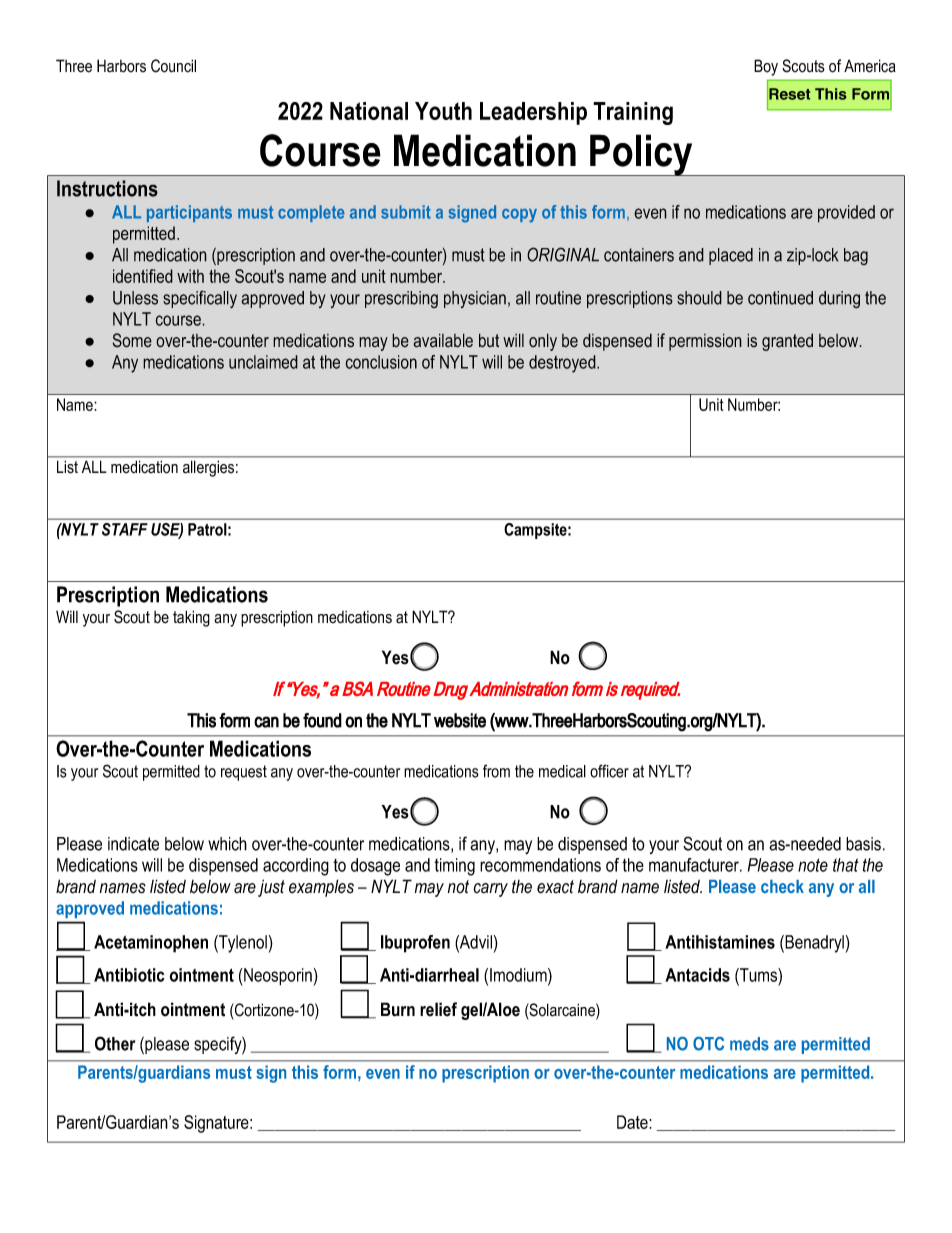  Describe the element at coordinates (460, 720) in the page. I see `website` at that location.
